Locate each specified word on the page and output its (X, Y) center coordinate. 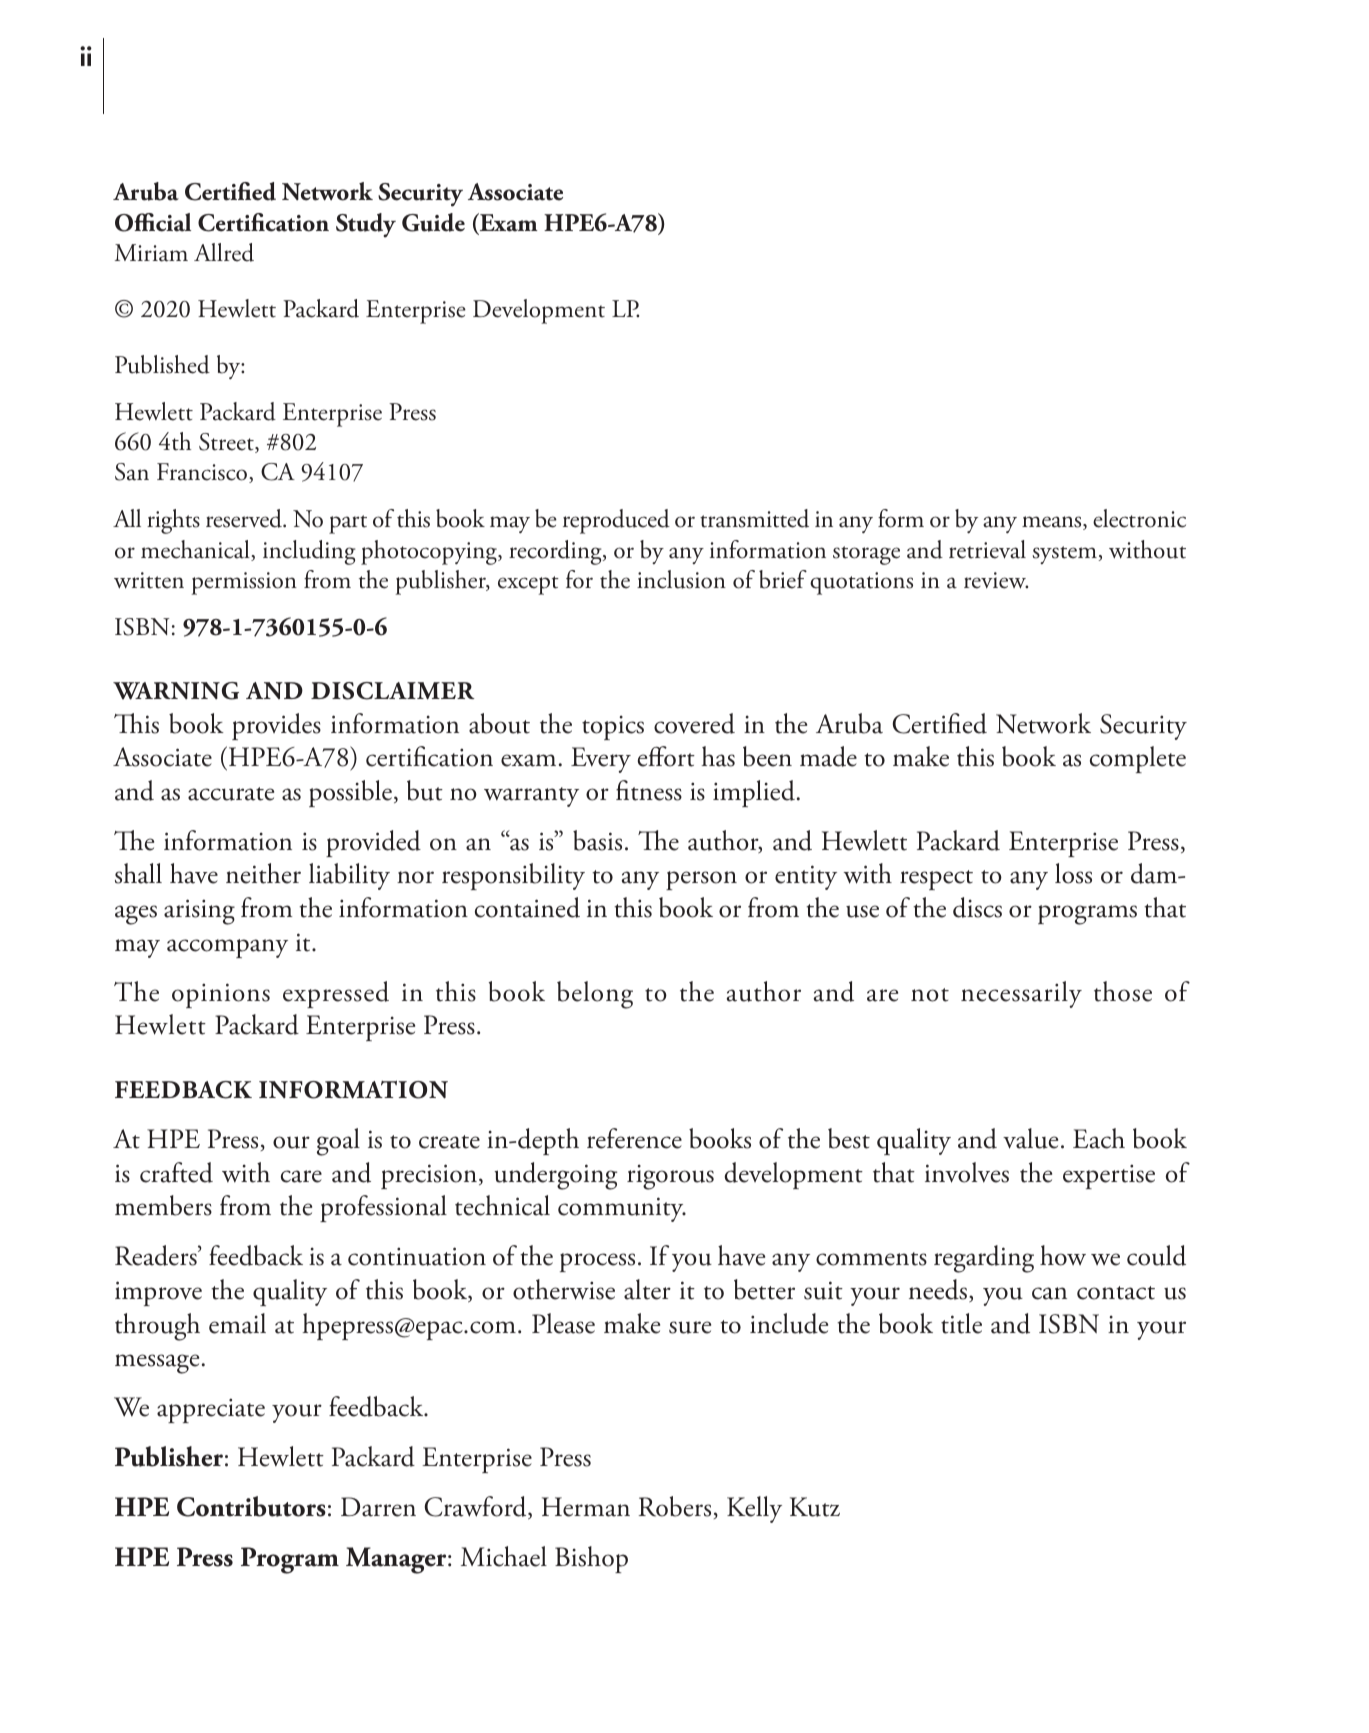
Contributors (251, 1506)
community (622, 1209)
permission (244, 583)
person (701, 880)
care (301, 1176)
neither (263, 873)
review (996, 580)
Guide (433, 222)
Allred (224, 252)
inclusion (681, 579)
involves (967, 1172)
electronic (1139, 518)
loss (1073, 873)
